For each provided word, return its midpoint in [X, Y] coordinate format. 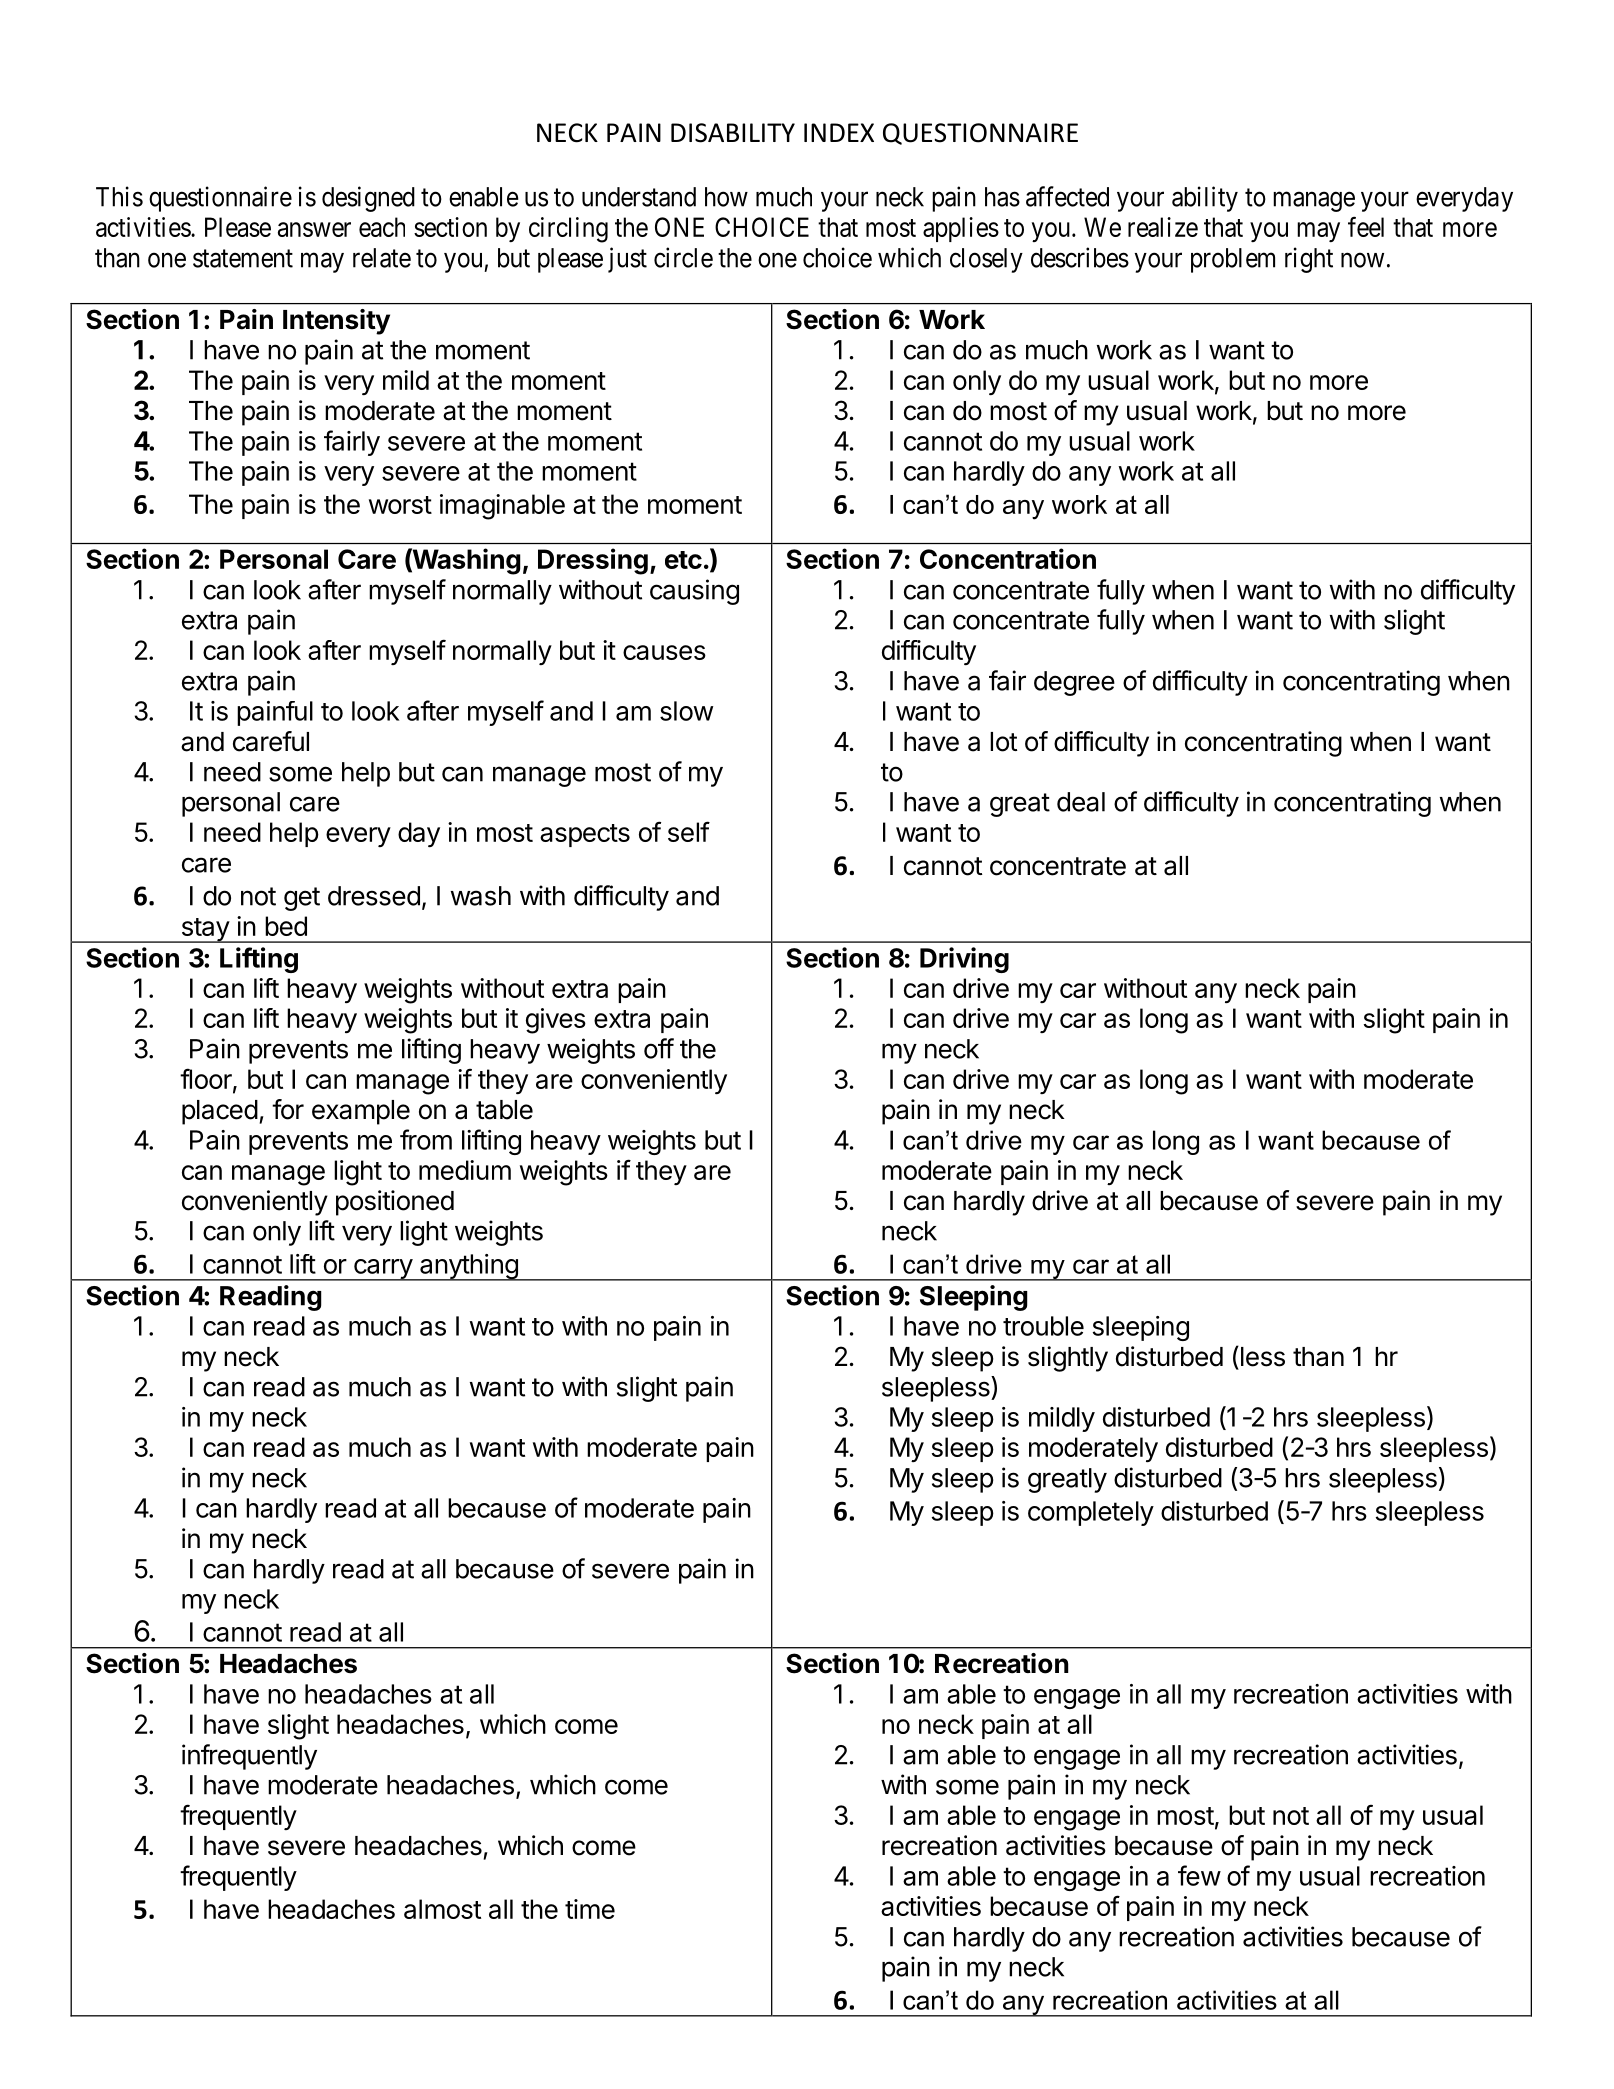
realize [1163, 227]
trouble [1043, 1326]
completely [1091, 1513]
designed [368, 199]
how [726, 197]
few [1199, 1875]
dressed [374, 896]
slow [686, 711]
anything [469, 1267]
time [590, 1909]
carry [383, 1270]
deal [1081, 802]
